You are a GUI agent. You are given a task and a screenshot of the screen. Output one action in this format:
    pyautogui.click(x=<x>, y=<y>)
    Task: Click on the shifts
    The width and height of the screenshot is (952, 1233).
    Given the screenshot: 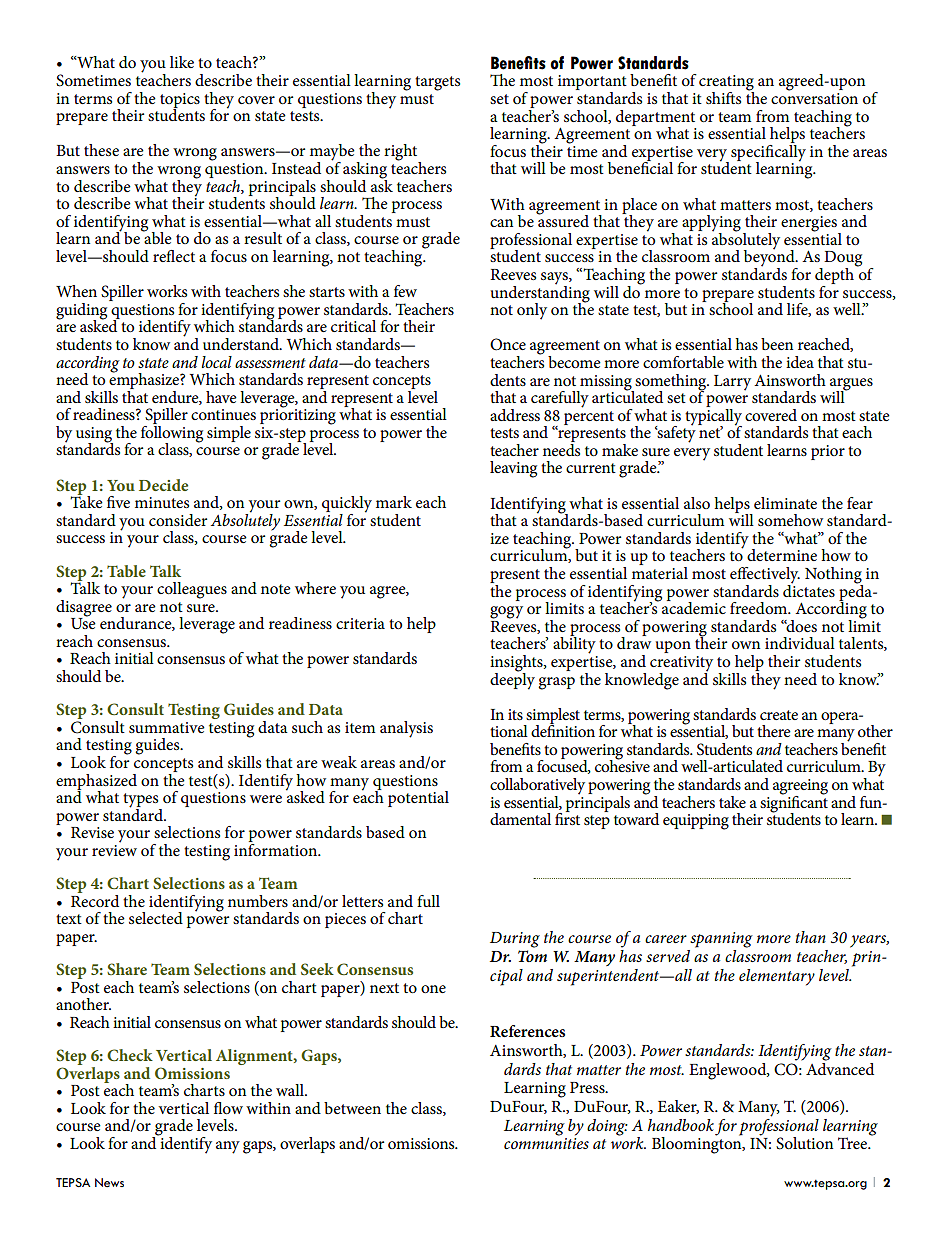 What is the action you would take?
    pyautogui.click(x=723, y=98)
